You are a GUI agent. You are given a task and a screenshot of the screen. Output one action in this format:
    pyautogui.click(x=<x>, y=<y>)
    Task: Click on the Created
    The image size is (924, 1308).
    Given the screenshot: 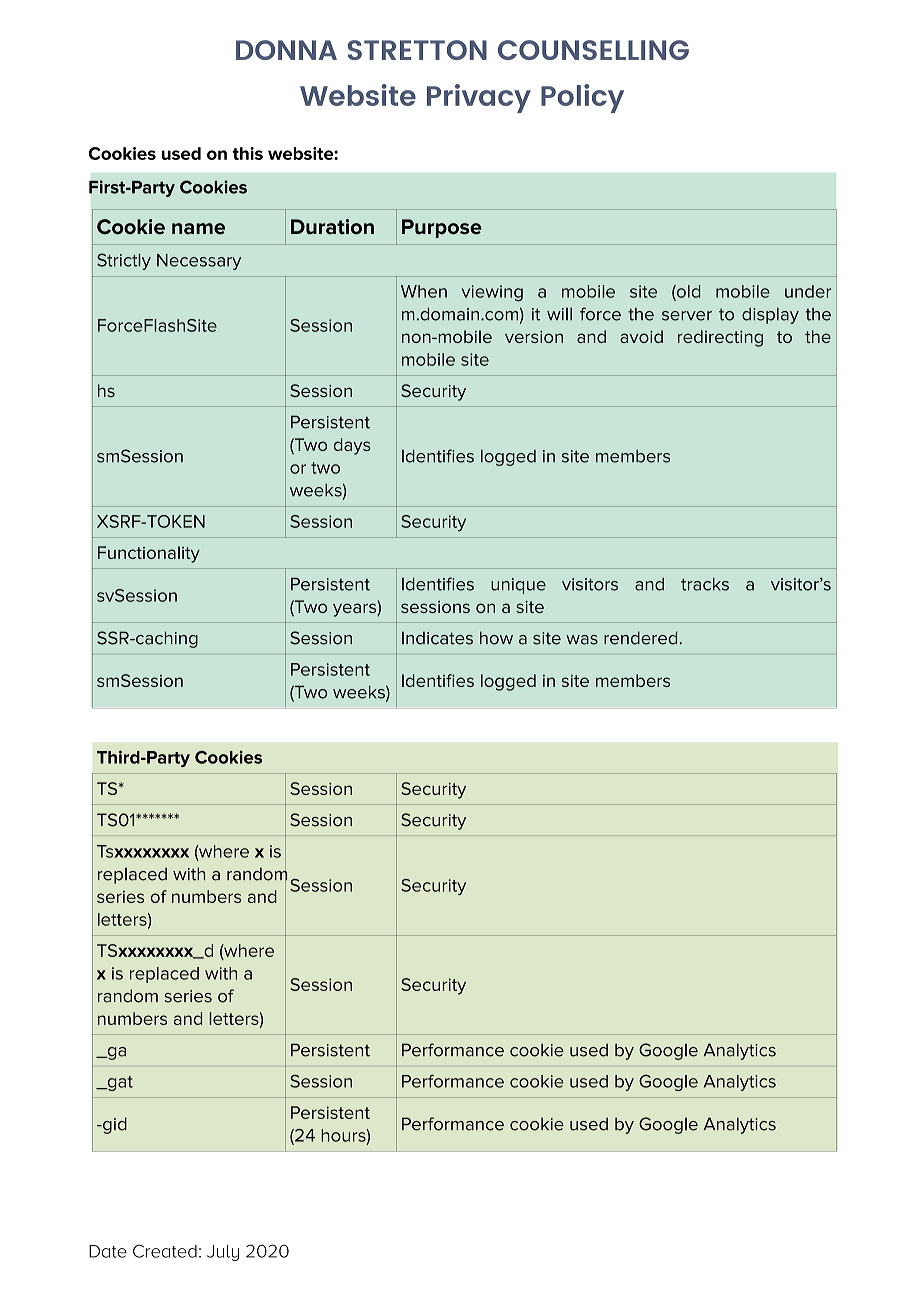 What is the action you would take?
    pyautogui.click(x=165, y=1251)
